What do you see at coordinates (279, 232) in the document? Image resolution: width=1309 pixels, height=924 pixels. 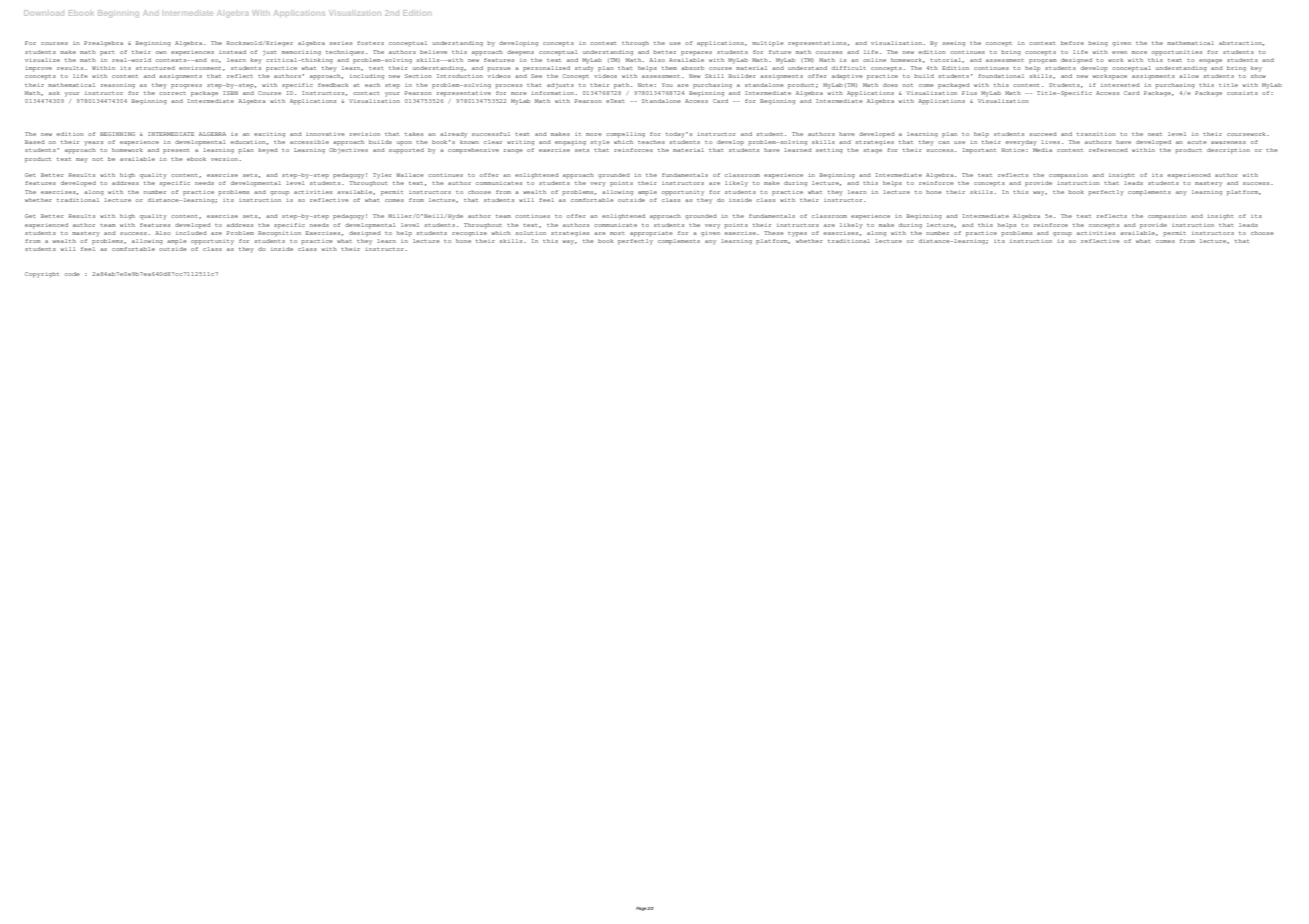 I see `Recognition` at bounding box center [279, 232].
